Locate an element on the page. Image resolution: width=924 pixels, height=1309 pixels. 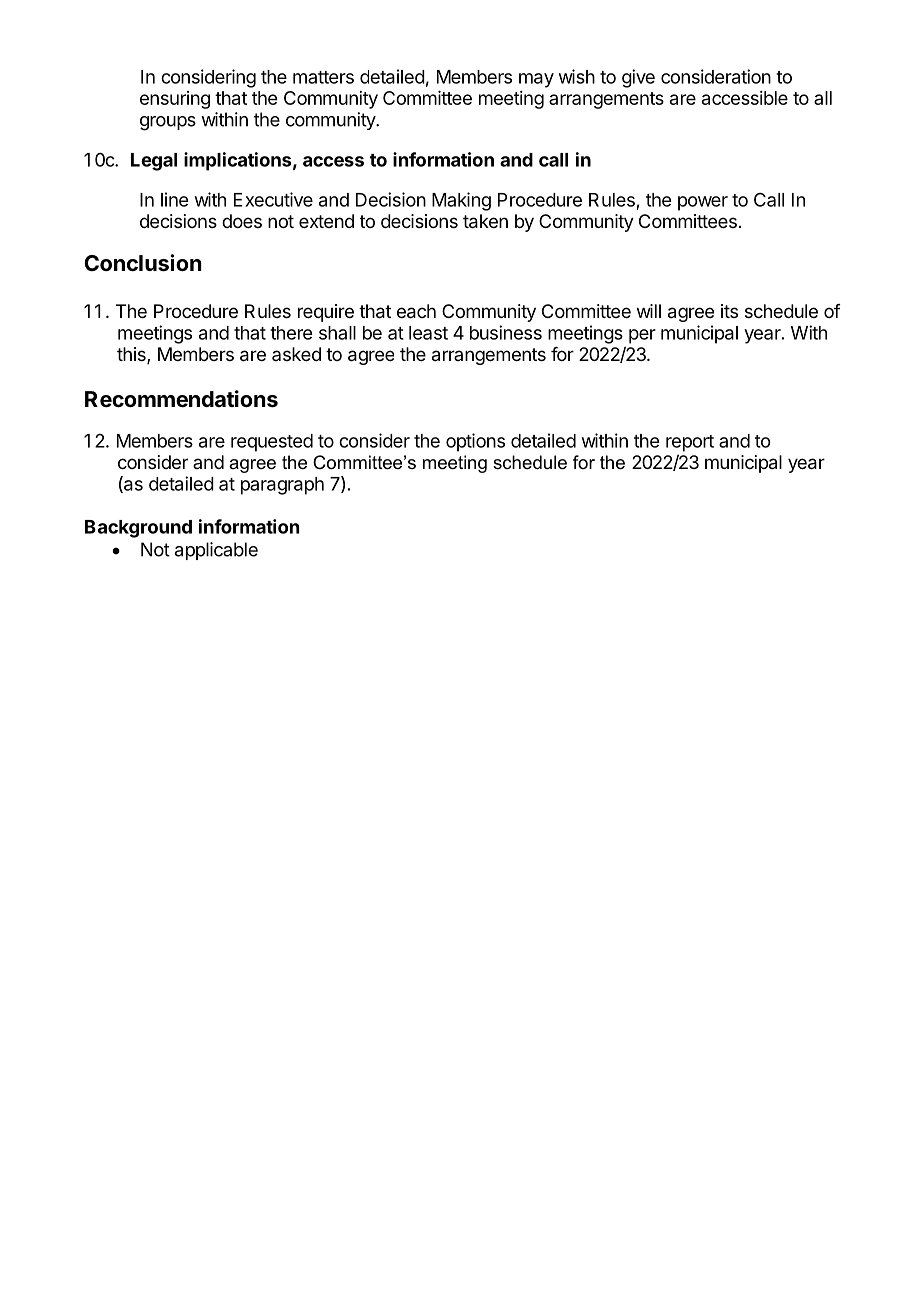
options is located at coordinates (475, 442).
